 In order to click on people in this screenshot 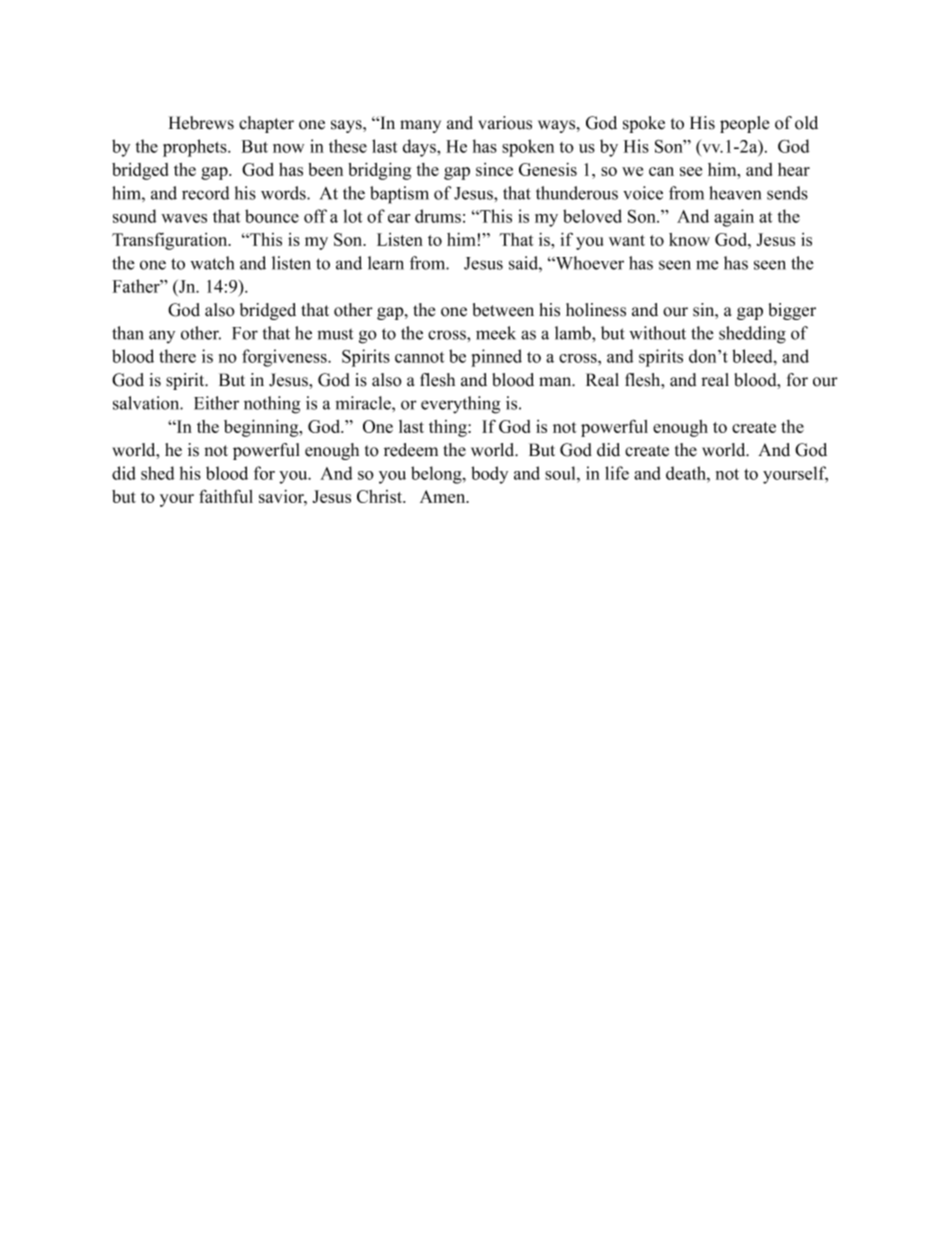, I will do `click(744, 124)`.
